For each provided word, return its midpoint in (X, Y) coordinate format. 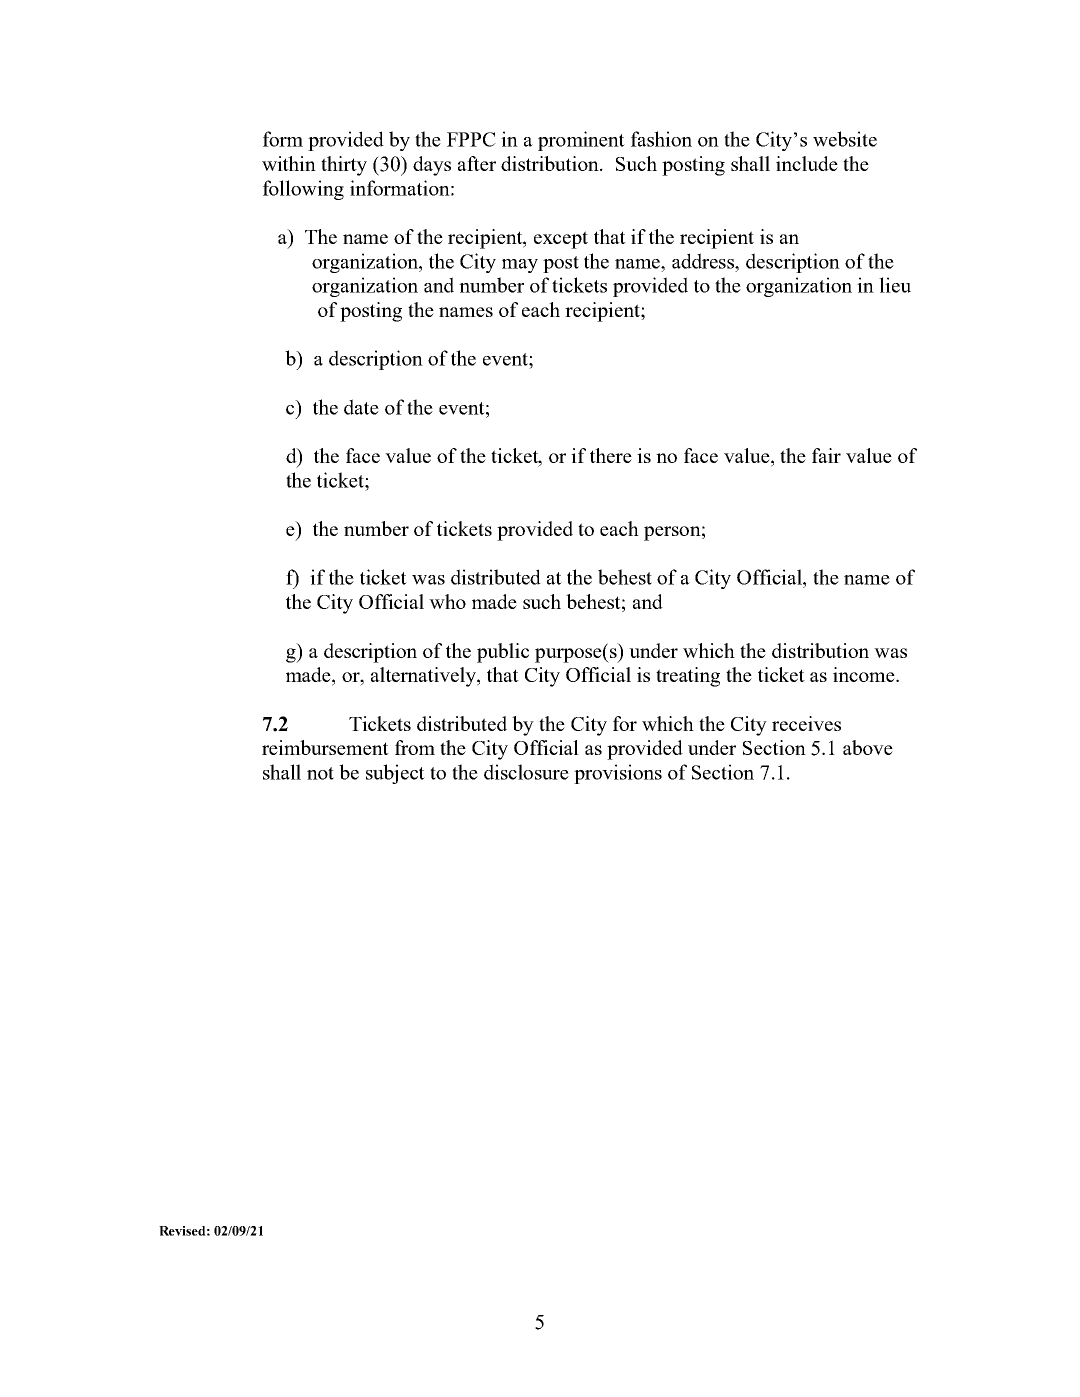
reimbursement (325, 747)
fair (826, 455)
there (611, 455)
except (561, 240)
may (520, 266)
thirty (344, 166)
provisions (618, 774)
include (807, 163)
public (503, 653)
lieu (895, 285)
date (361, 407)
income (865, 674)
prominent (581, 141)
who (447, 601)
